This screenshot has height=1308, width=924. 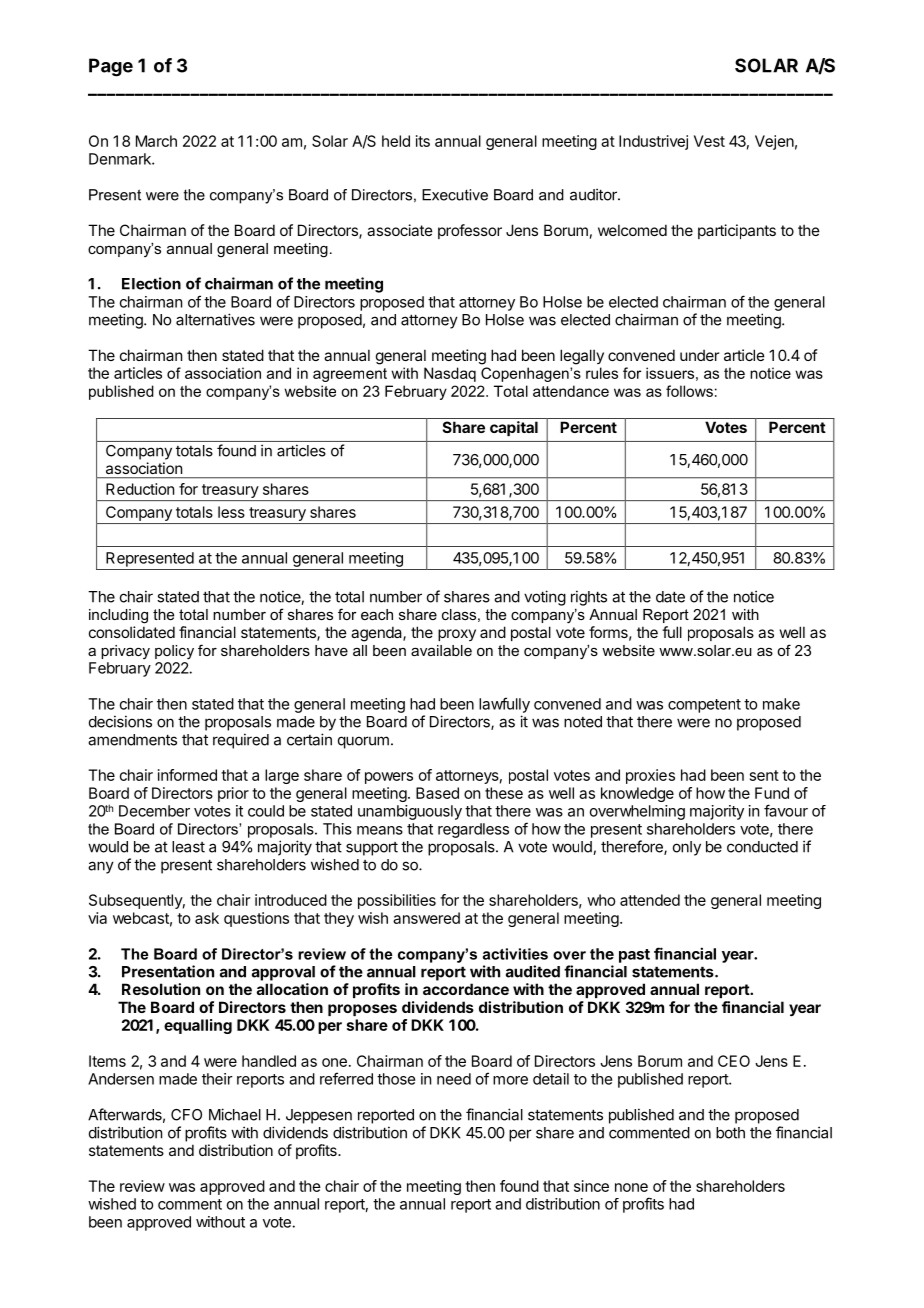 What do you see at coordinates (207, 918) in the screenshot?
I see `ask` at bounding box center [207, 918].
